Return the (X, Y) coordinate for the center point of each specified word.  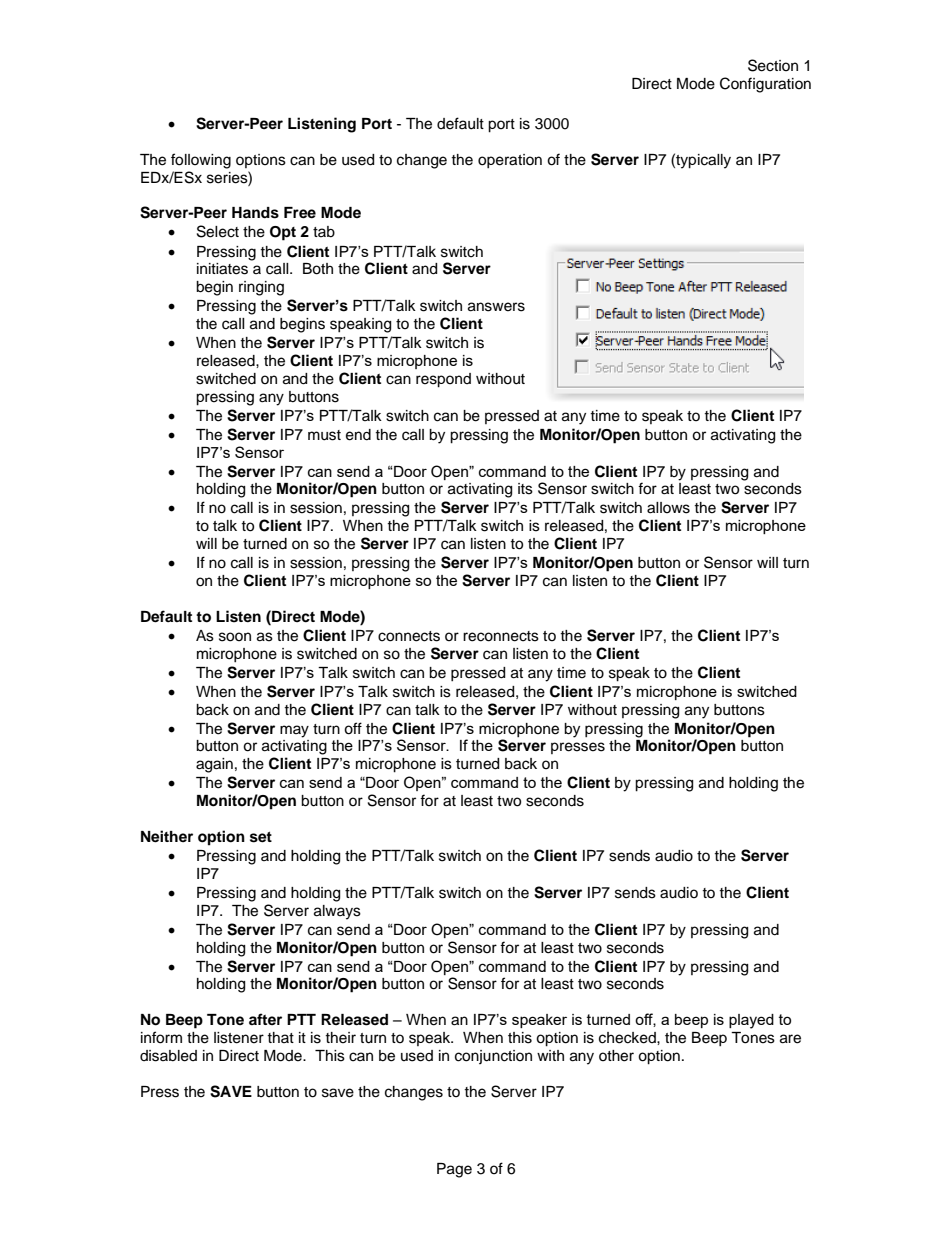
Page (454, 1170)
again (214, 765)
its (525, 489)
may (294, 731)
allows (668, 508)
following (201, 161)
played (751, 1021)
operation (510, 161)
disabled (168, 1056)
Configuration (765, 85)
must (324, 435)
